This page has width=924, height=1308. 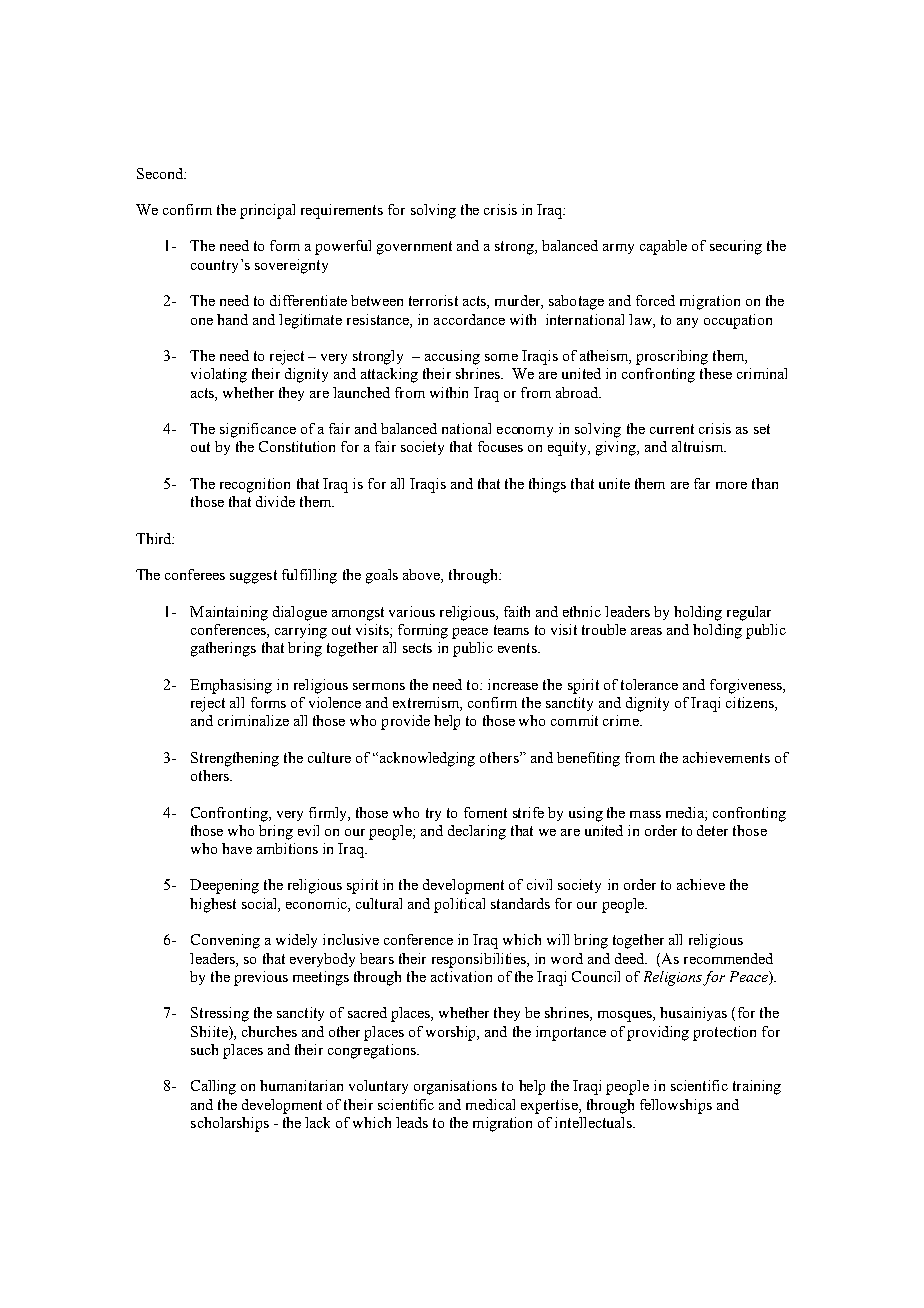 What do you see at coordinates (223, 649) in the page?
I see `gatherings` at bounding box center [223, 649].
